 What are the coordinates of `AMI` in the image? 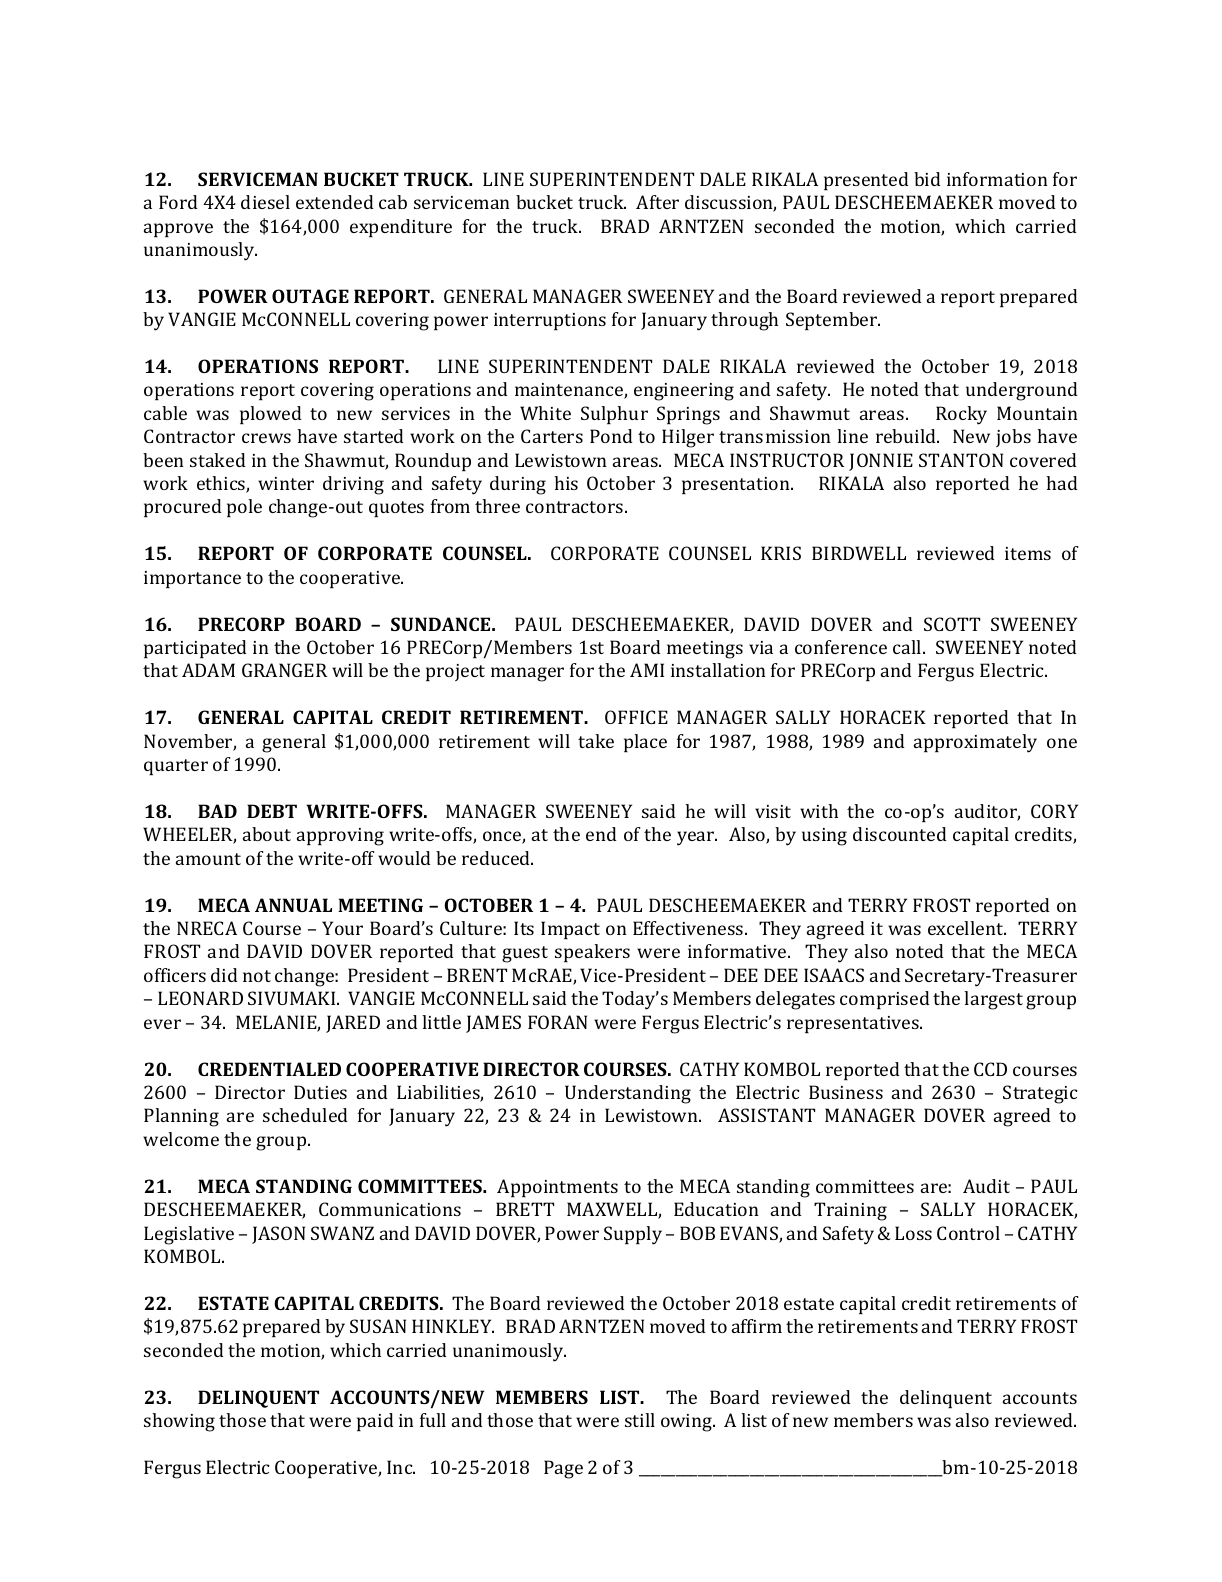 It's located at (647, 670).
